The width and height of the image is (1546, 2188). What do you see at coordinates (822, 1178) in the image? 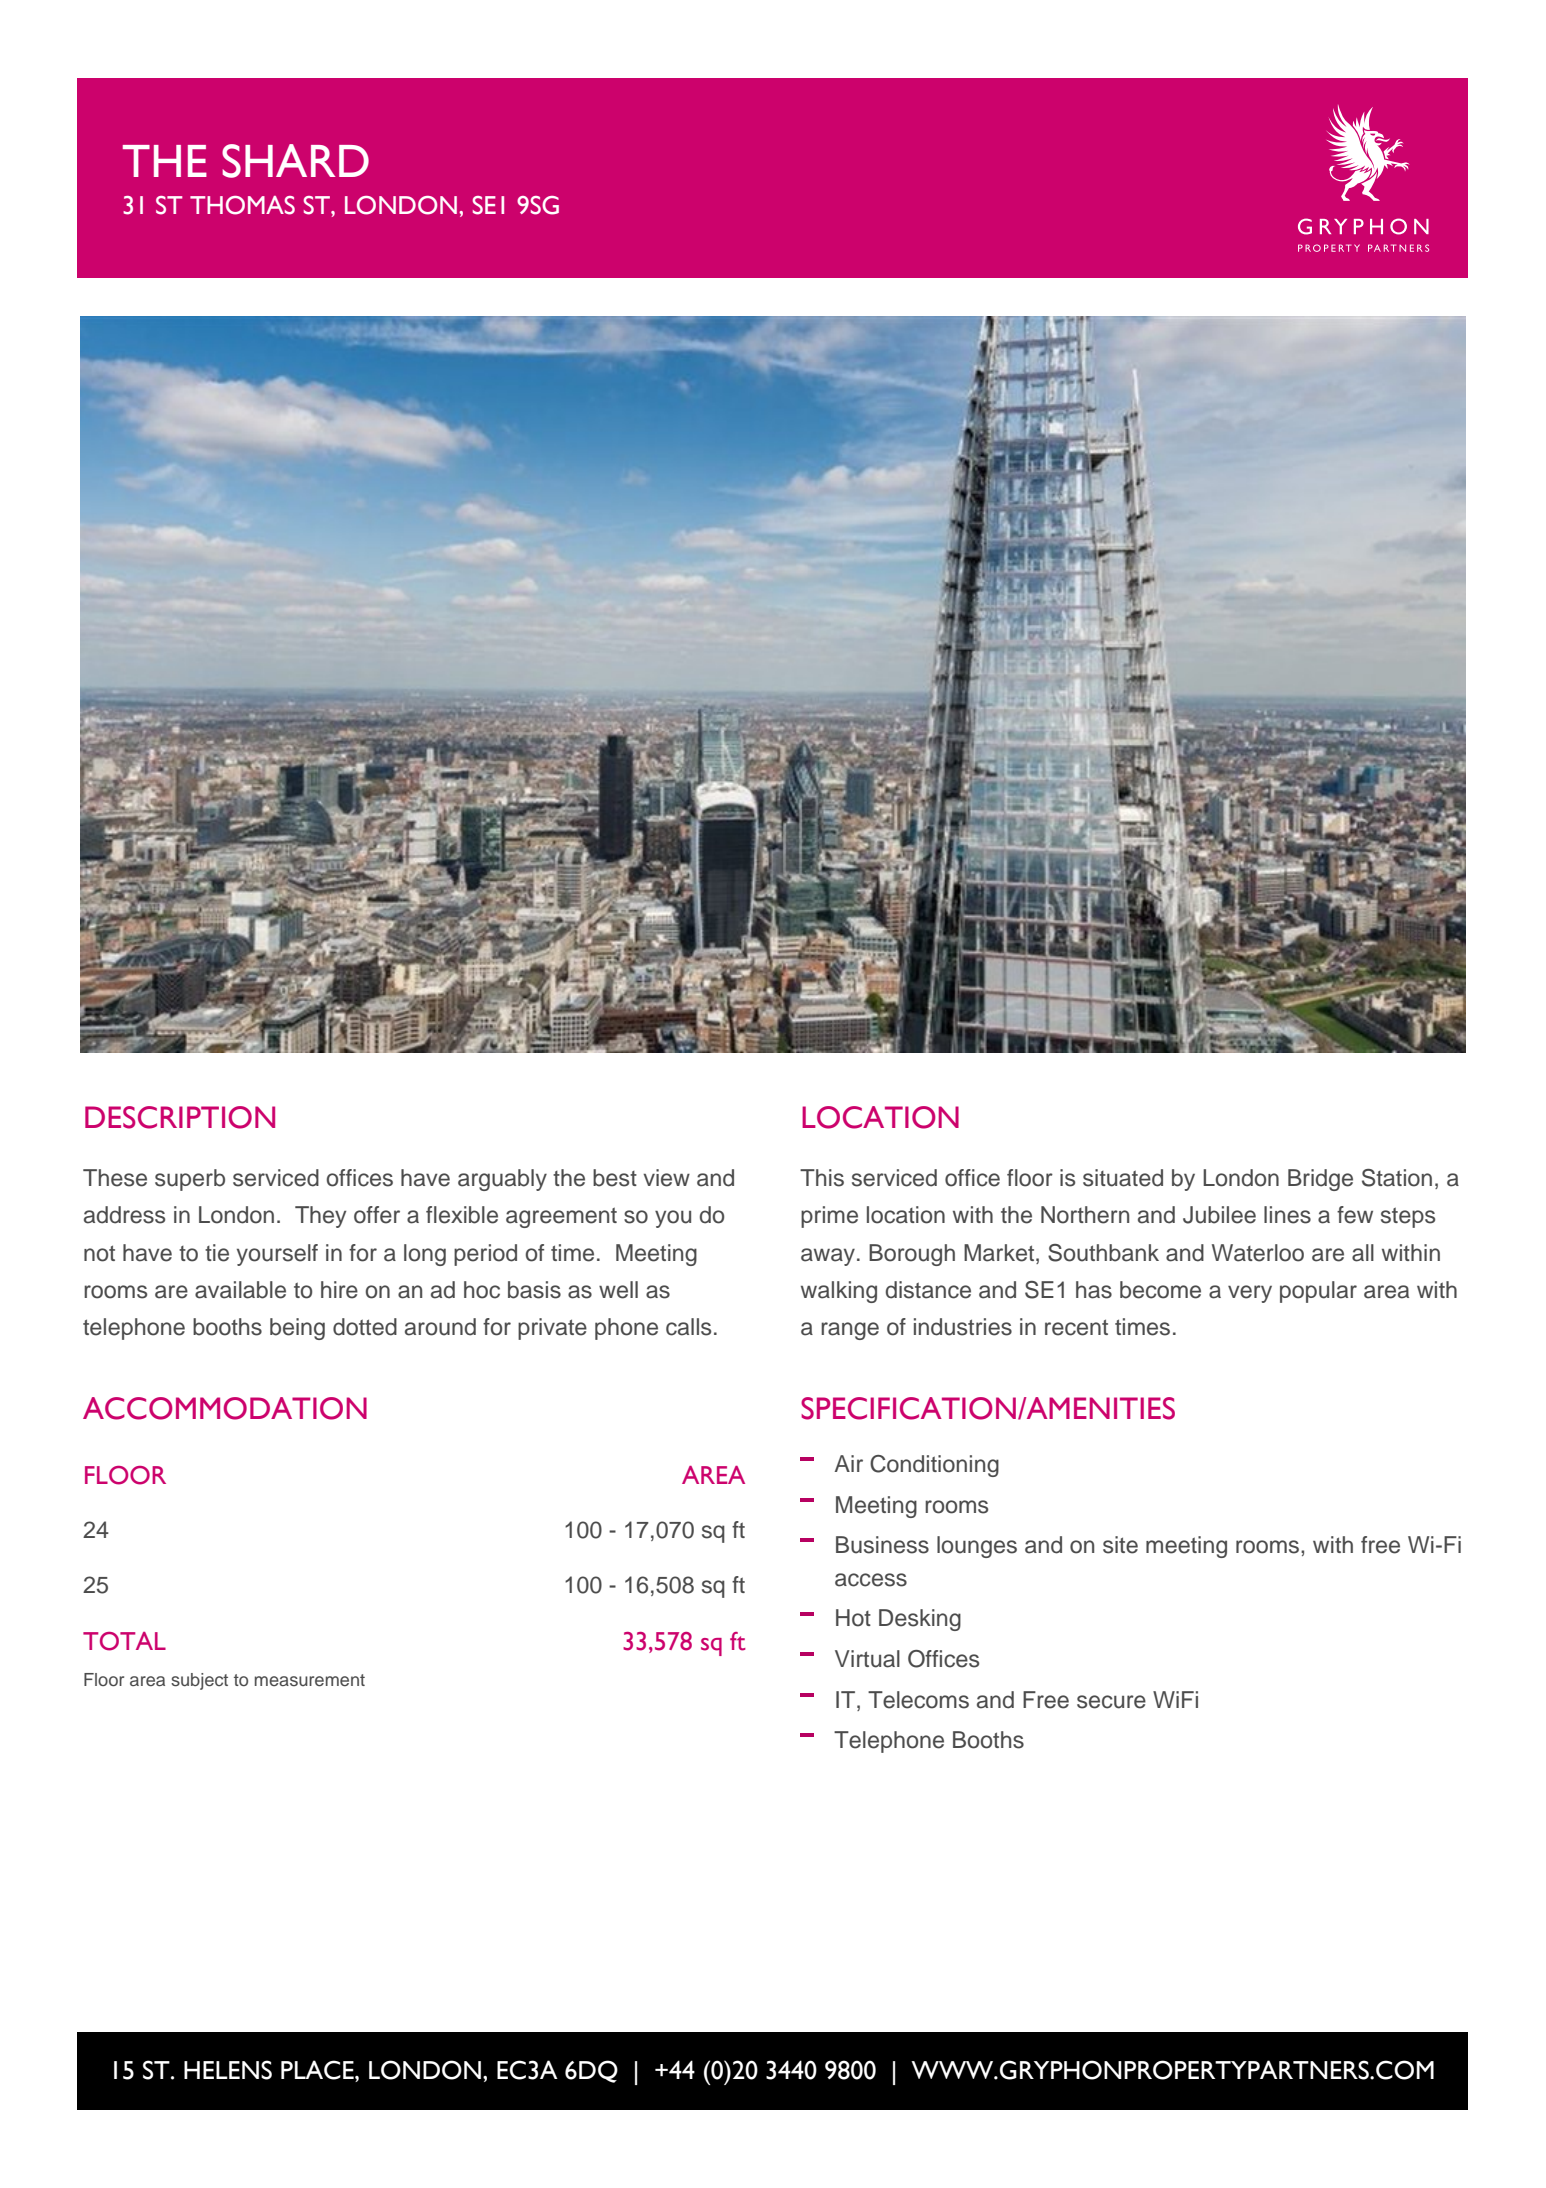
I see `This` at bounding box center [822, 1178].
